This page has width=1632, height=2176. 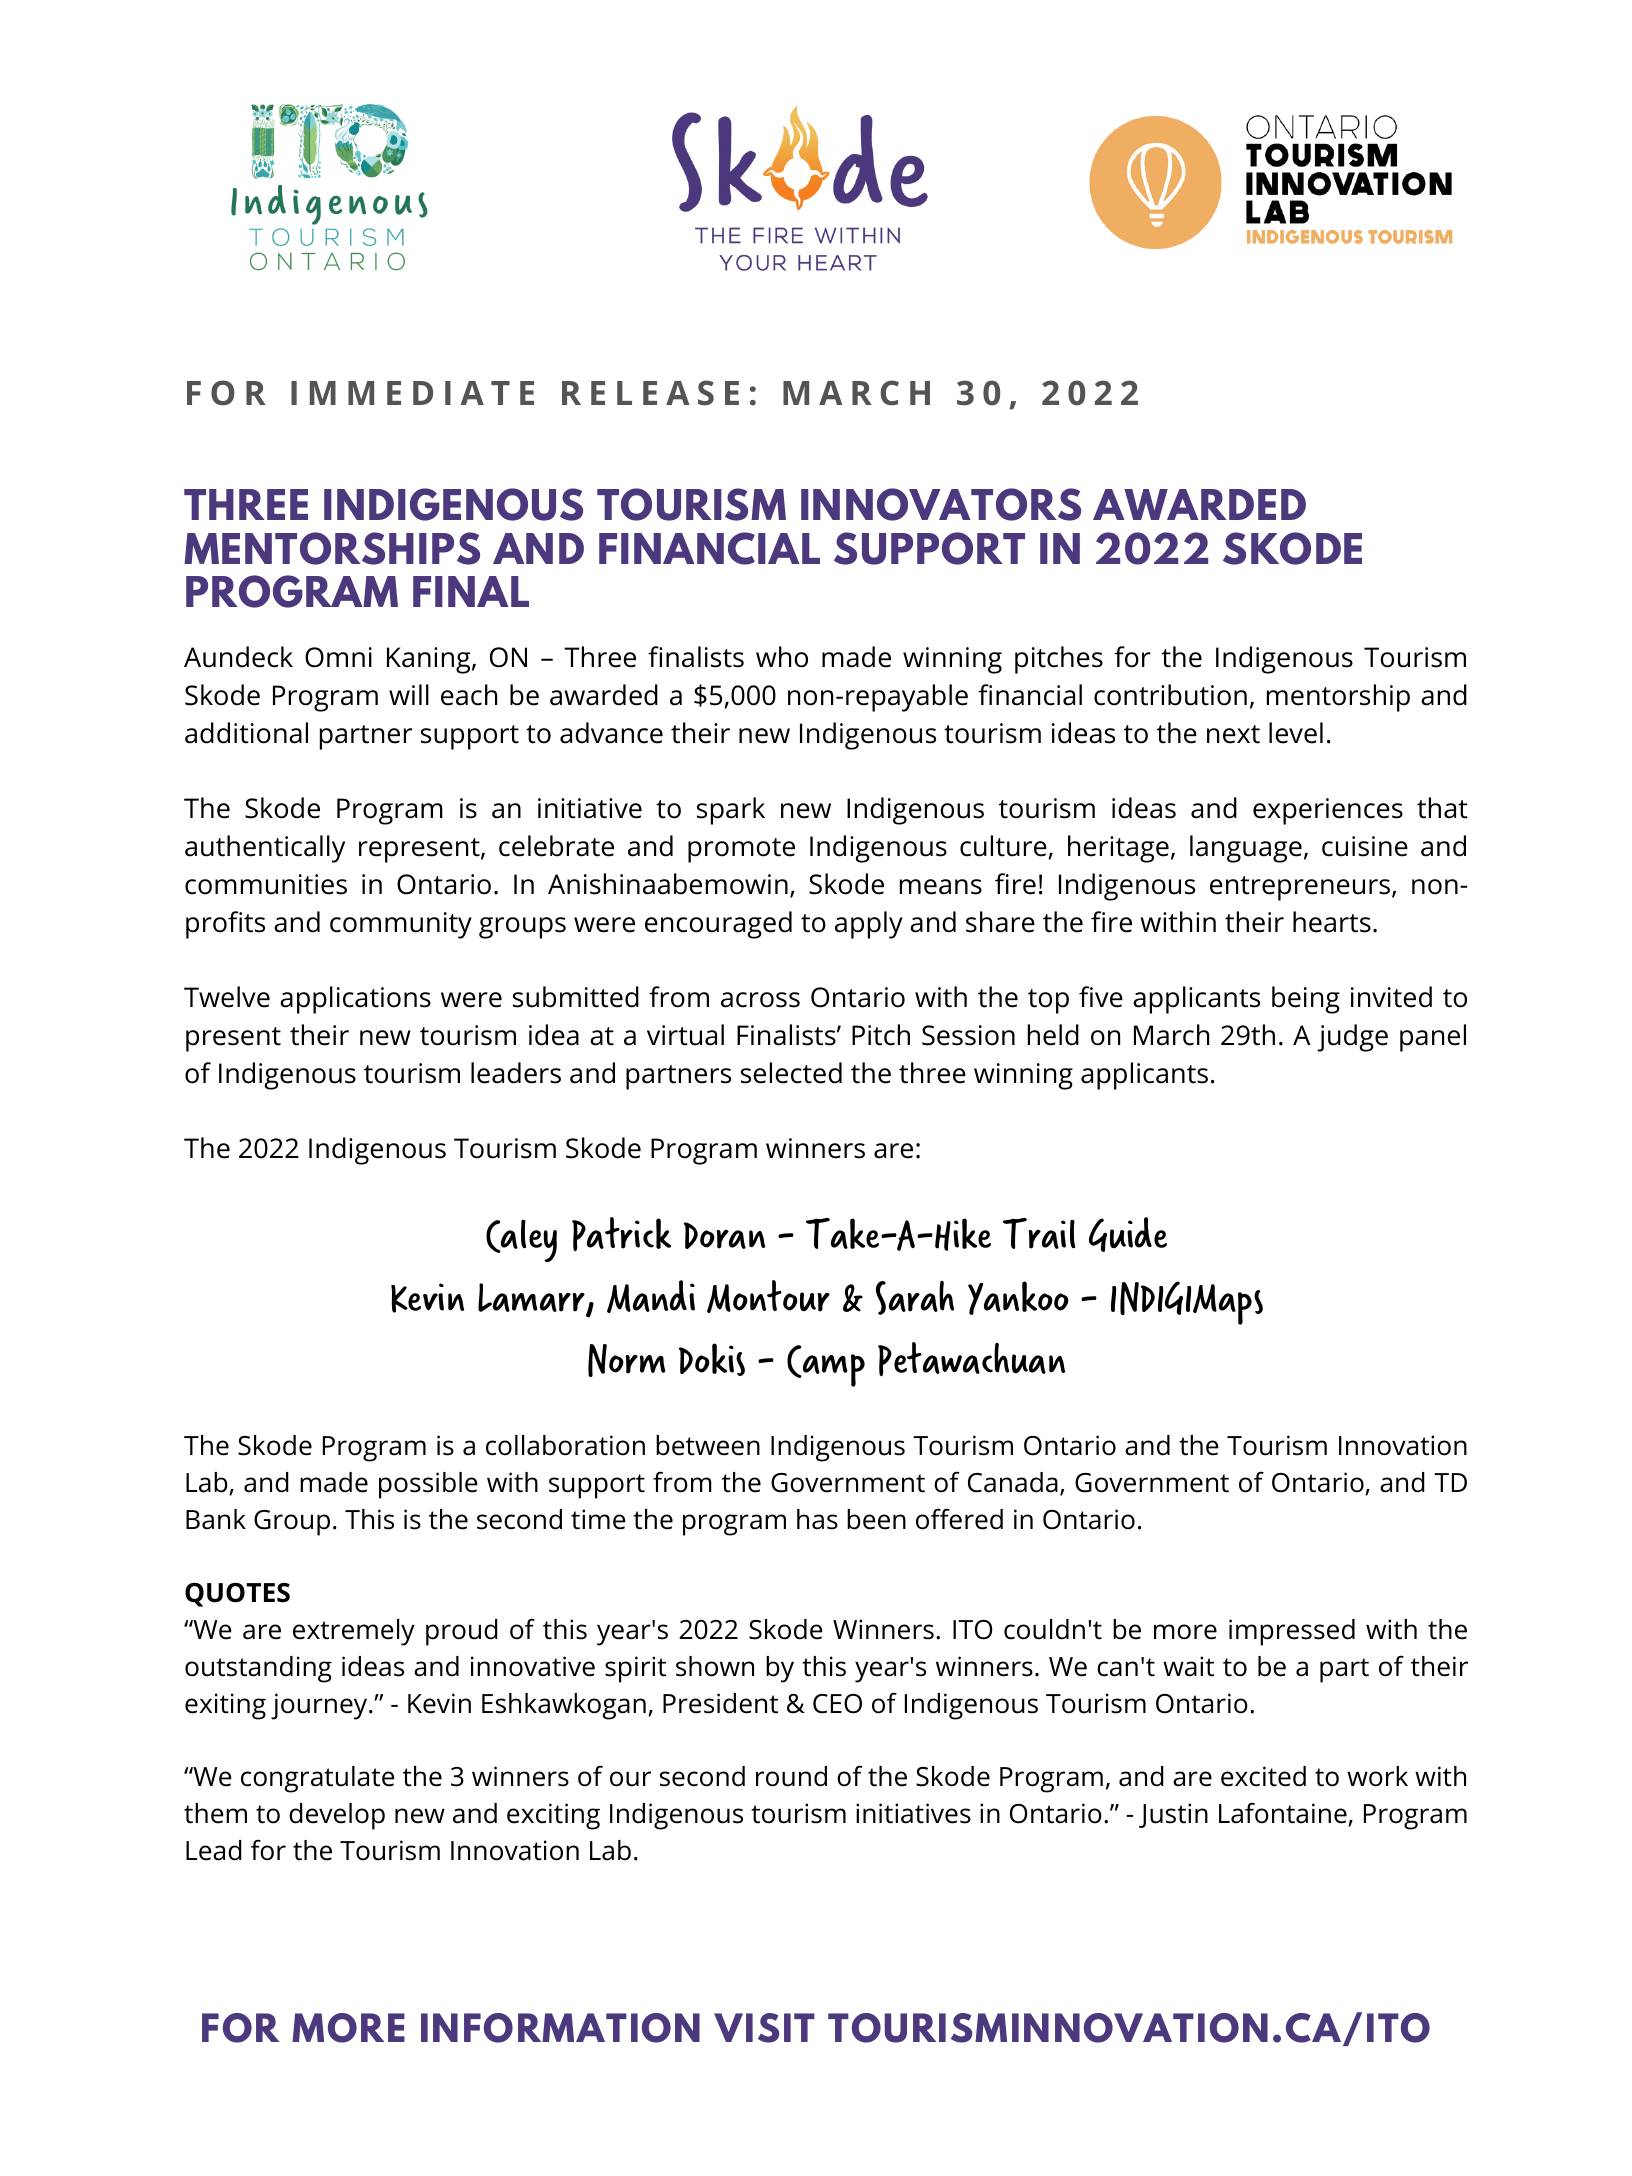 What do you see at coordinates (355, 1000) in the page?
I see `applications` at bounding box center [355, 1000].
